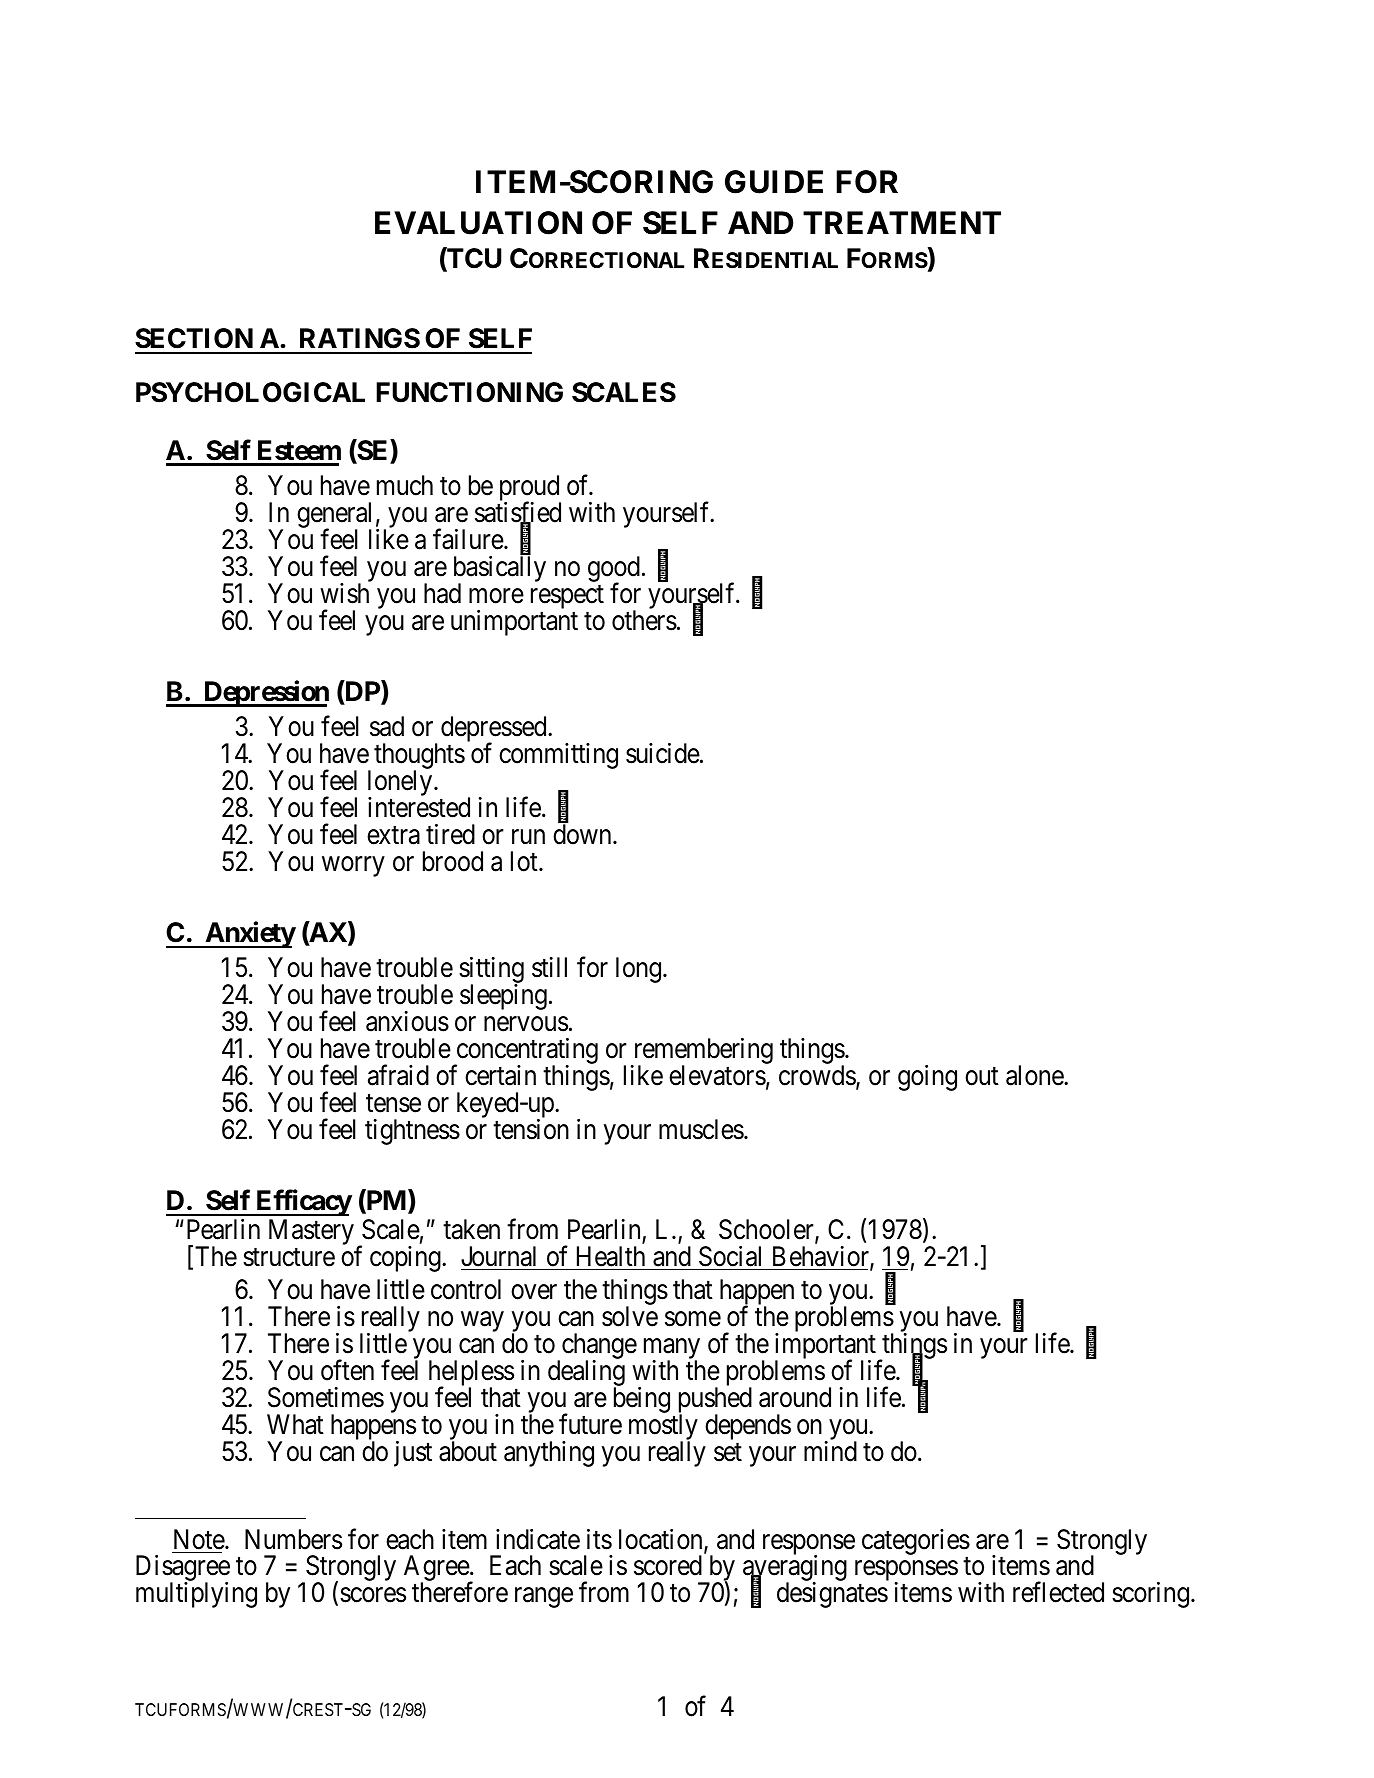 This screenshot has height=1778, width=1374. I want to click on GUIDE, so click(774, 182).
